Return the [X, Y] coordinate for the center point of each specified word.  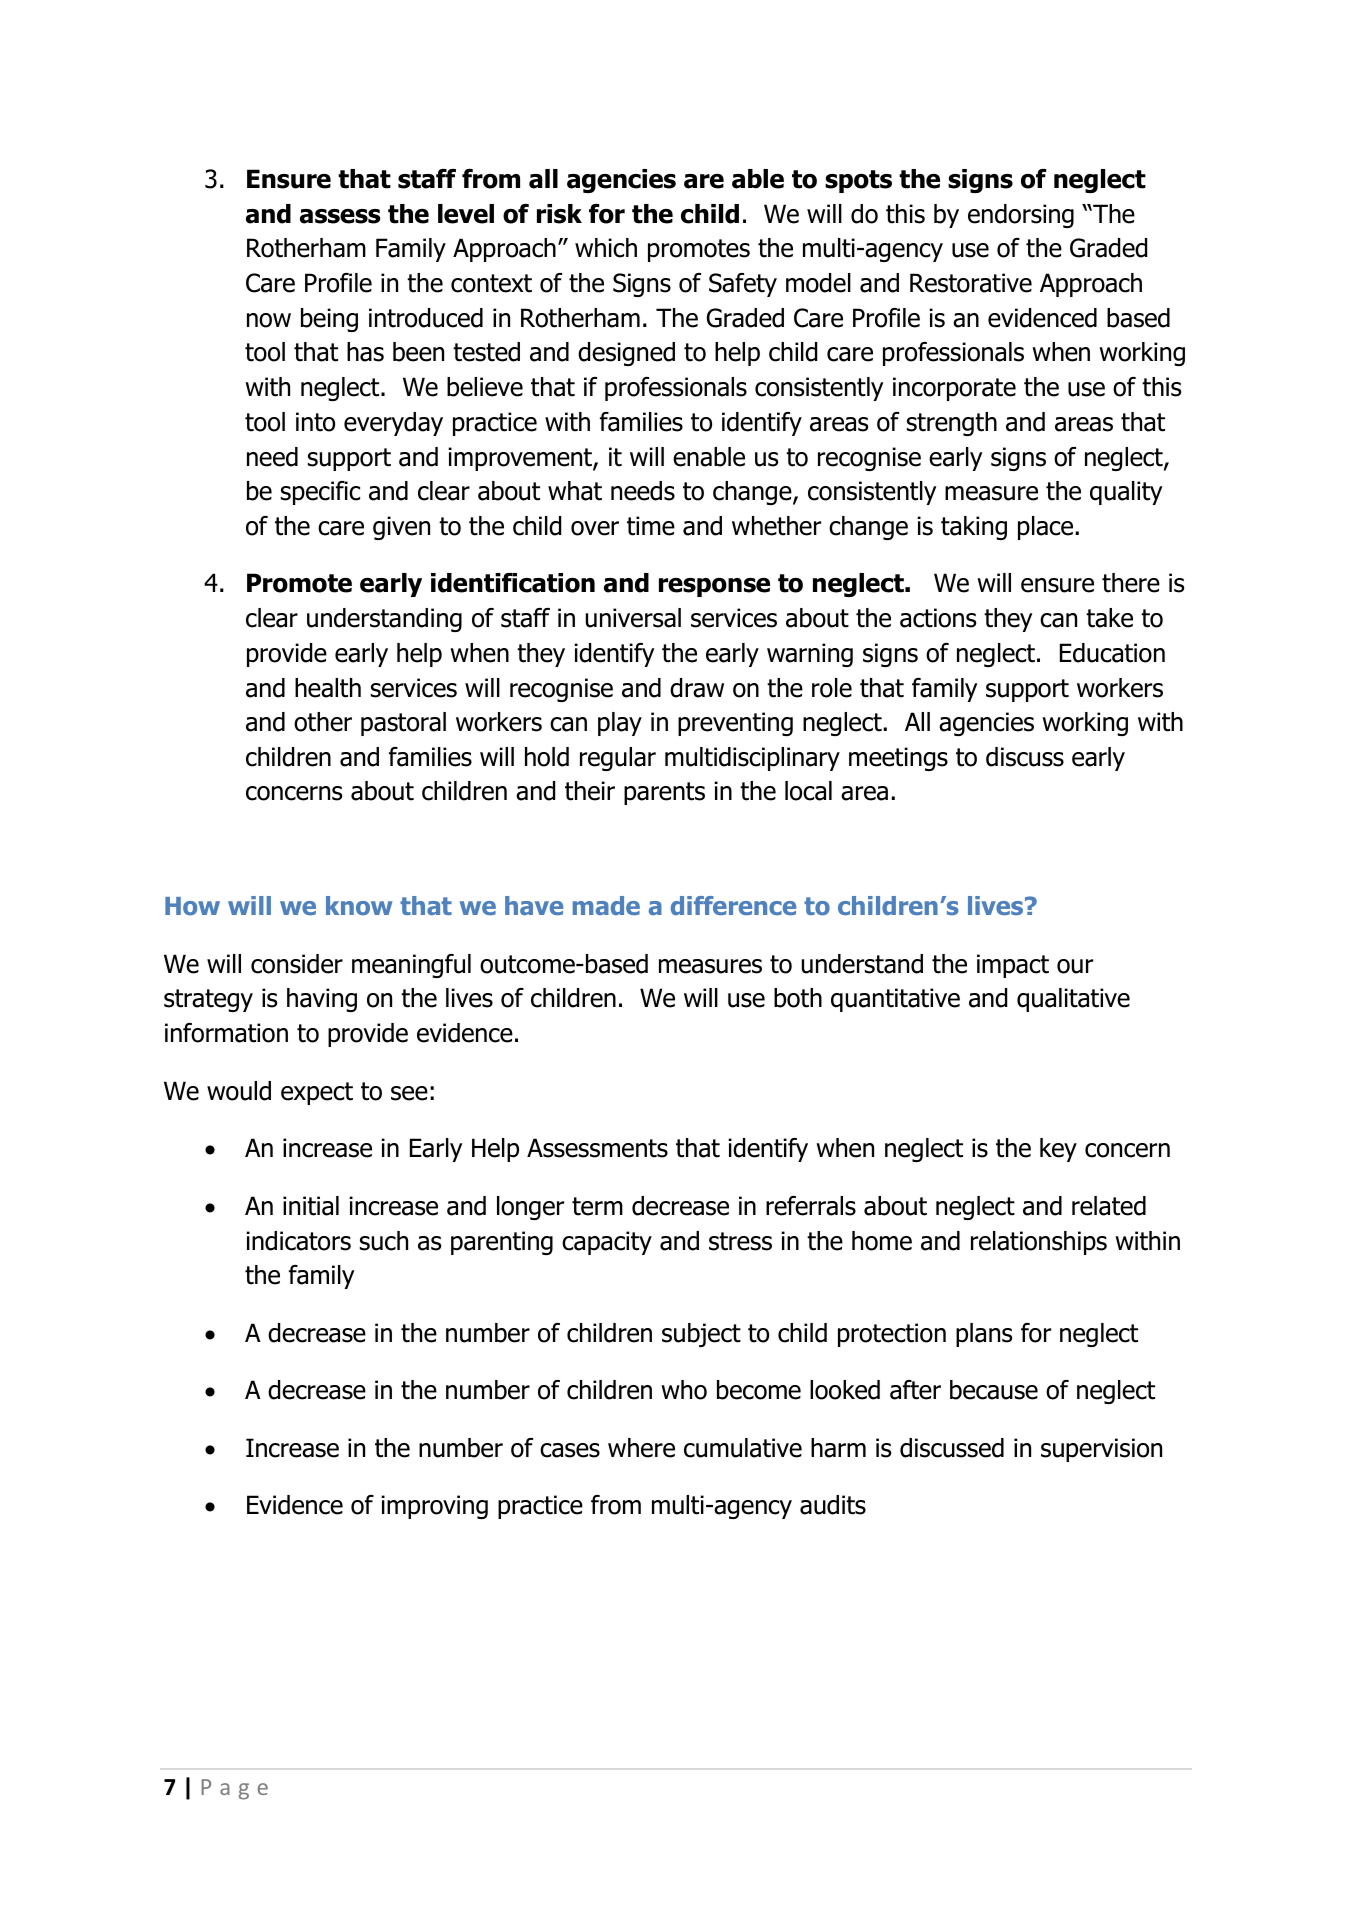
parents [664, 793]
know [359, 905]
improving [434, 1507]
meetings [898, 759]
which [606, 248]
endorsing [1021, 216]
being [329, 320]
